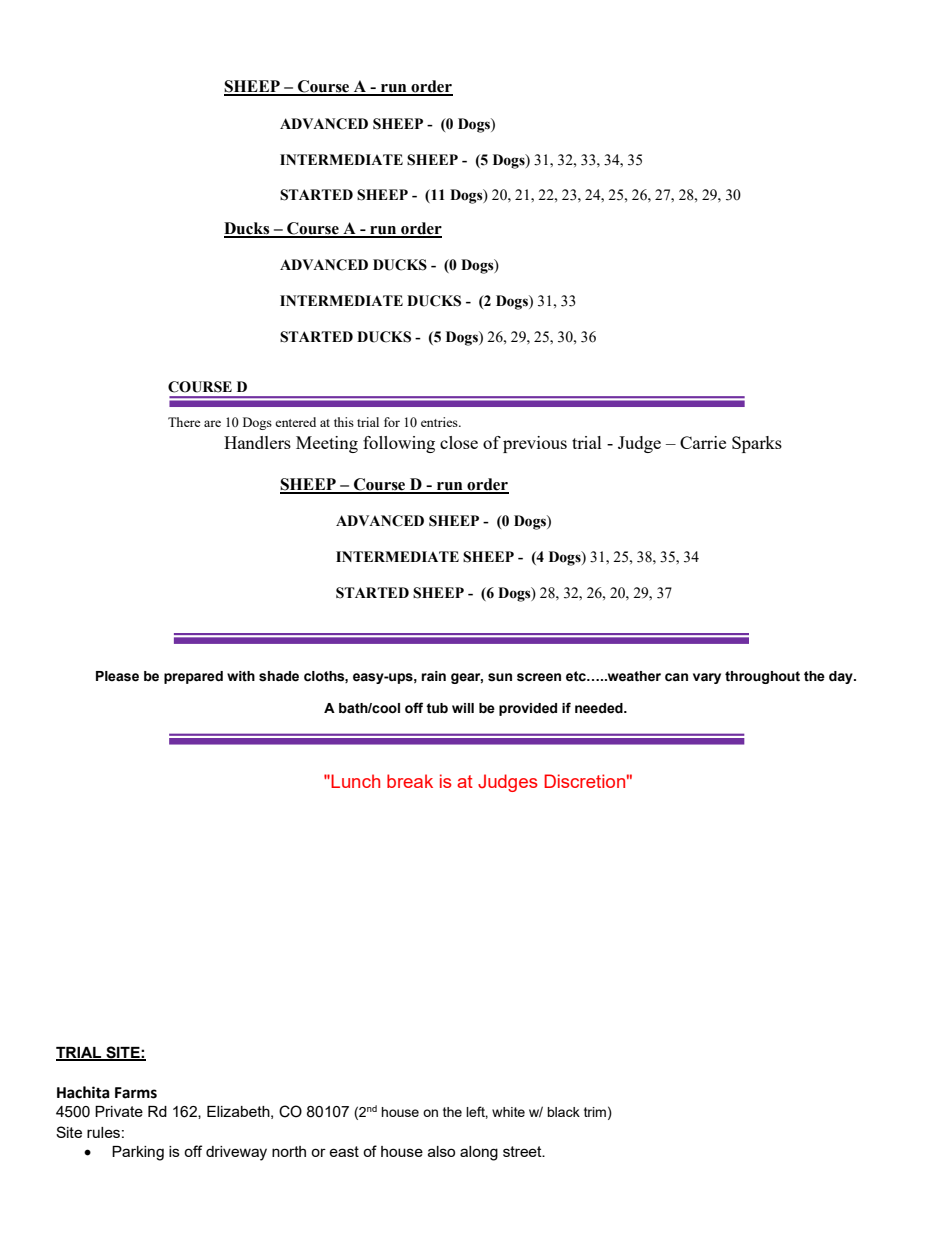 The width and height of the screenshot is (952, 1233). What do you see at coordinates (757, 444) in the screenshot?
I see `Sparks` at bounding box center [757, 444].
